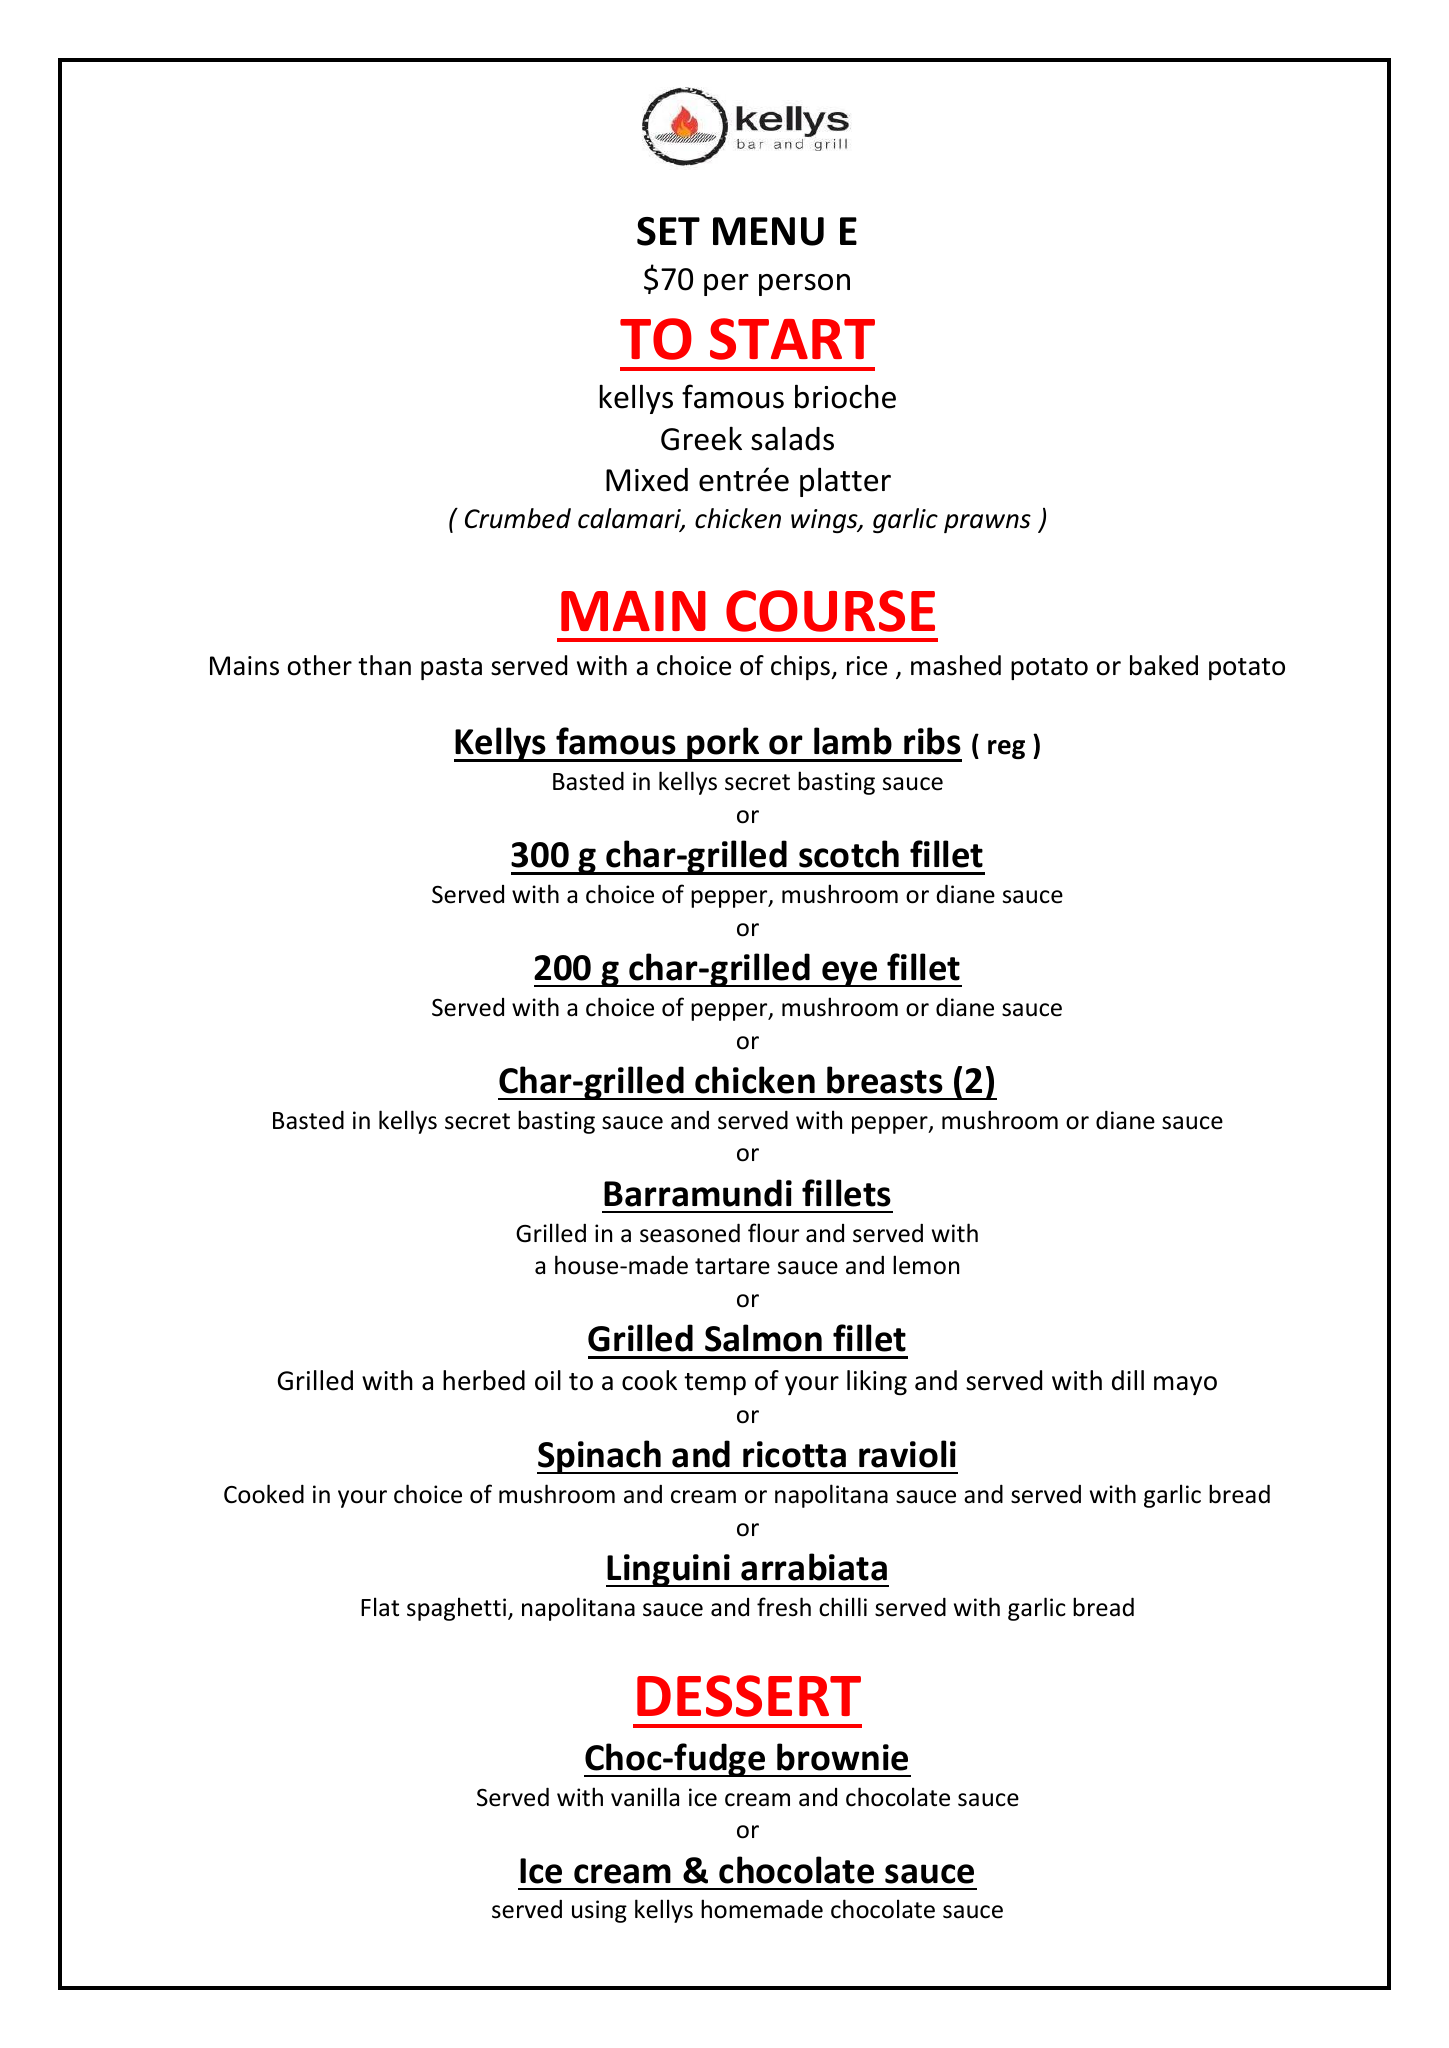 This document has width=1449, height=2048. Describe the element at coordinates (850, 974) in the document. I see `eye` at that location.
